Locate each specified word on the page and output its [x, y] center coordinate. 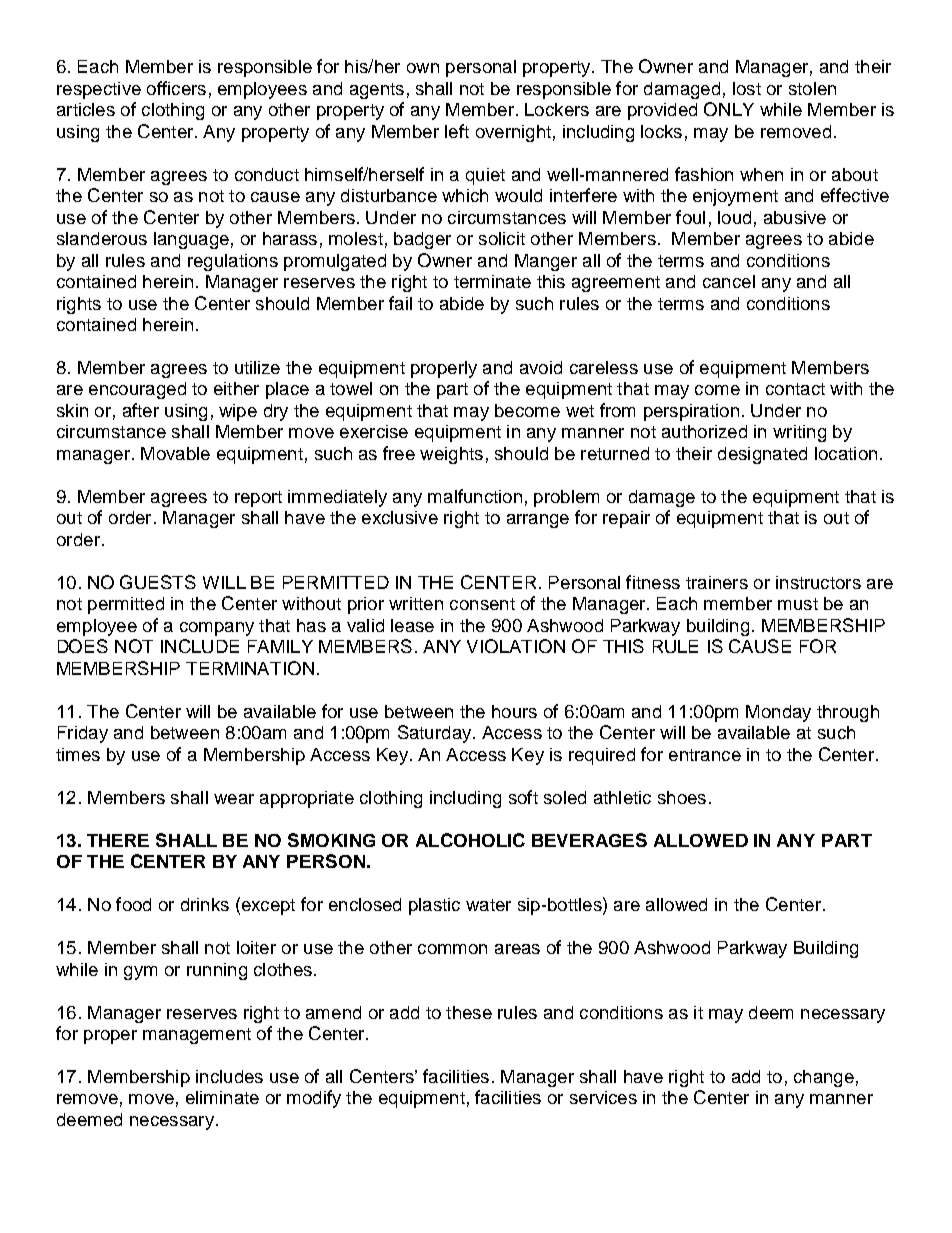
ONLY [729, 109]
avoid [541, 367]
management [197, 1036]
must [798, 604]
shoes [682, 797]
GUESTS [158, 582]
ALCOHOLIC [470, 840]
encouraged [137, 390]
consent [482, 604]
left [457, 131]
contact [795, 389]
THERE [118, 840]
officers [176, 88]
